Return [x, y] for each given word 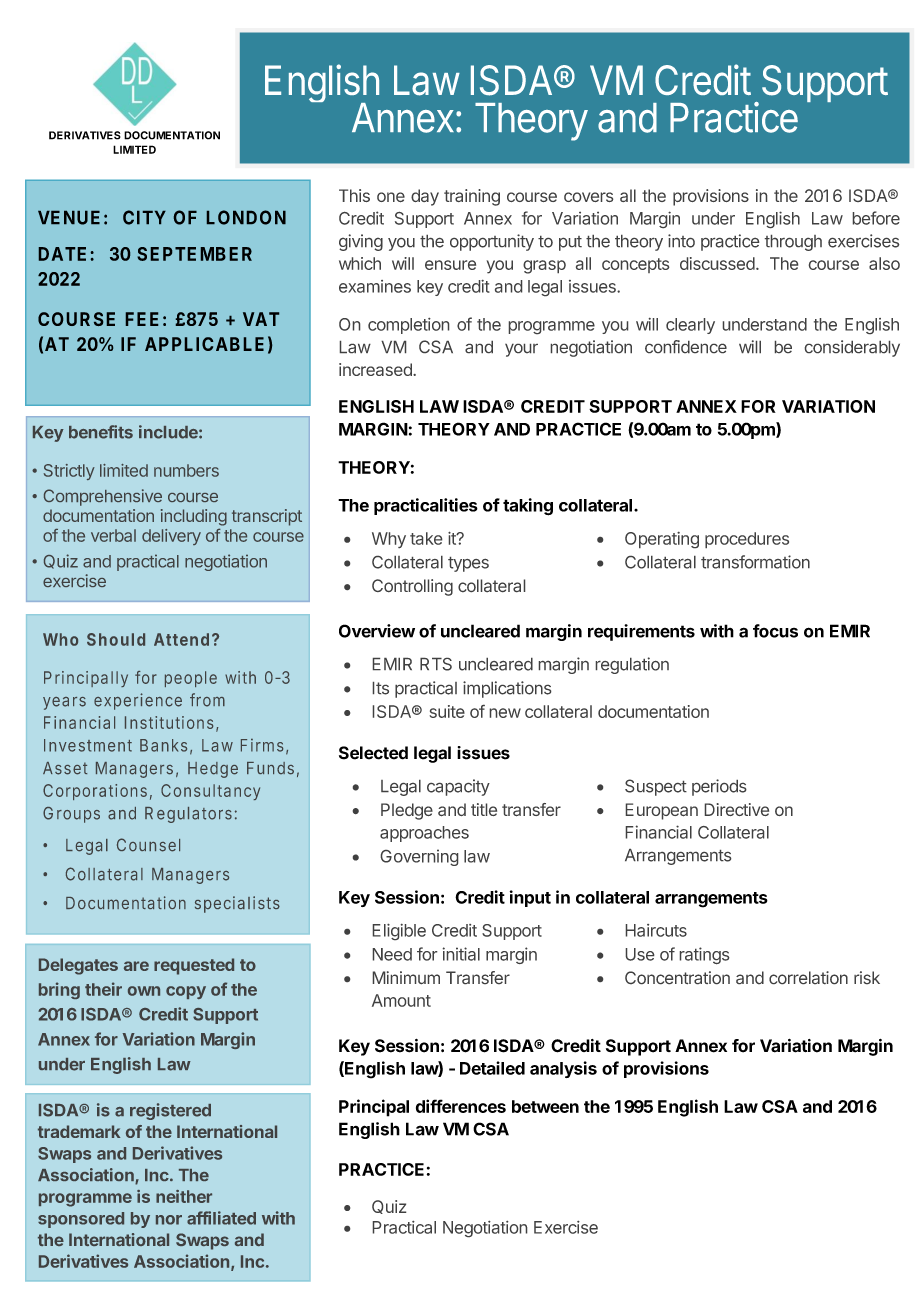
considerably [852, 348]
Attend [181, 639]
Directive [737, 809]
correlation [808, 977]
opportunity [492, 242]
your [521, 350]
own [144, 991]
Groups [71, 815]
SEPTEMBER [194, 254]
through [793, 243]
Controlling [412, 587]
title [484, 809]
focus [775, 631]
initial [461, 954]
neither [184, 1196]
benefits [101, 432]
